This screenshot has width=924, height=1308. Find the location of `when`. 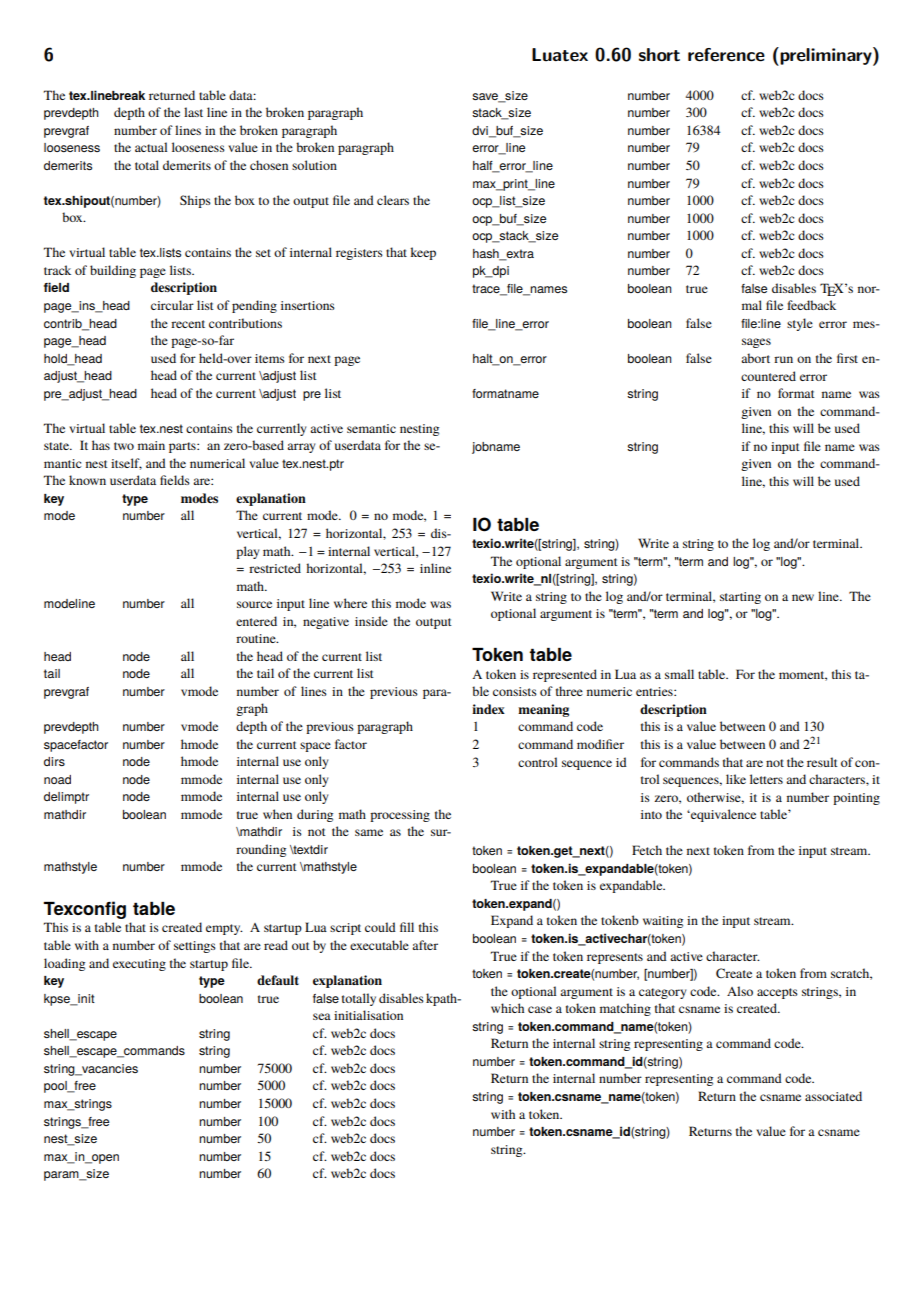

when is located at coordinates (277, 814).
